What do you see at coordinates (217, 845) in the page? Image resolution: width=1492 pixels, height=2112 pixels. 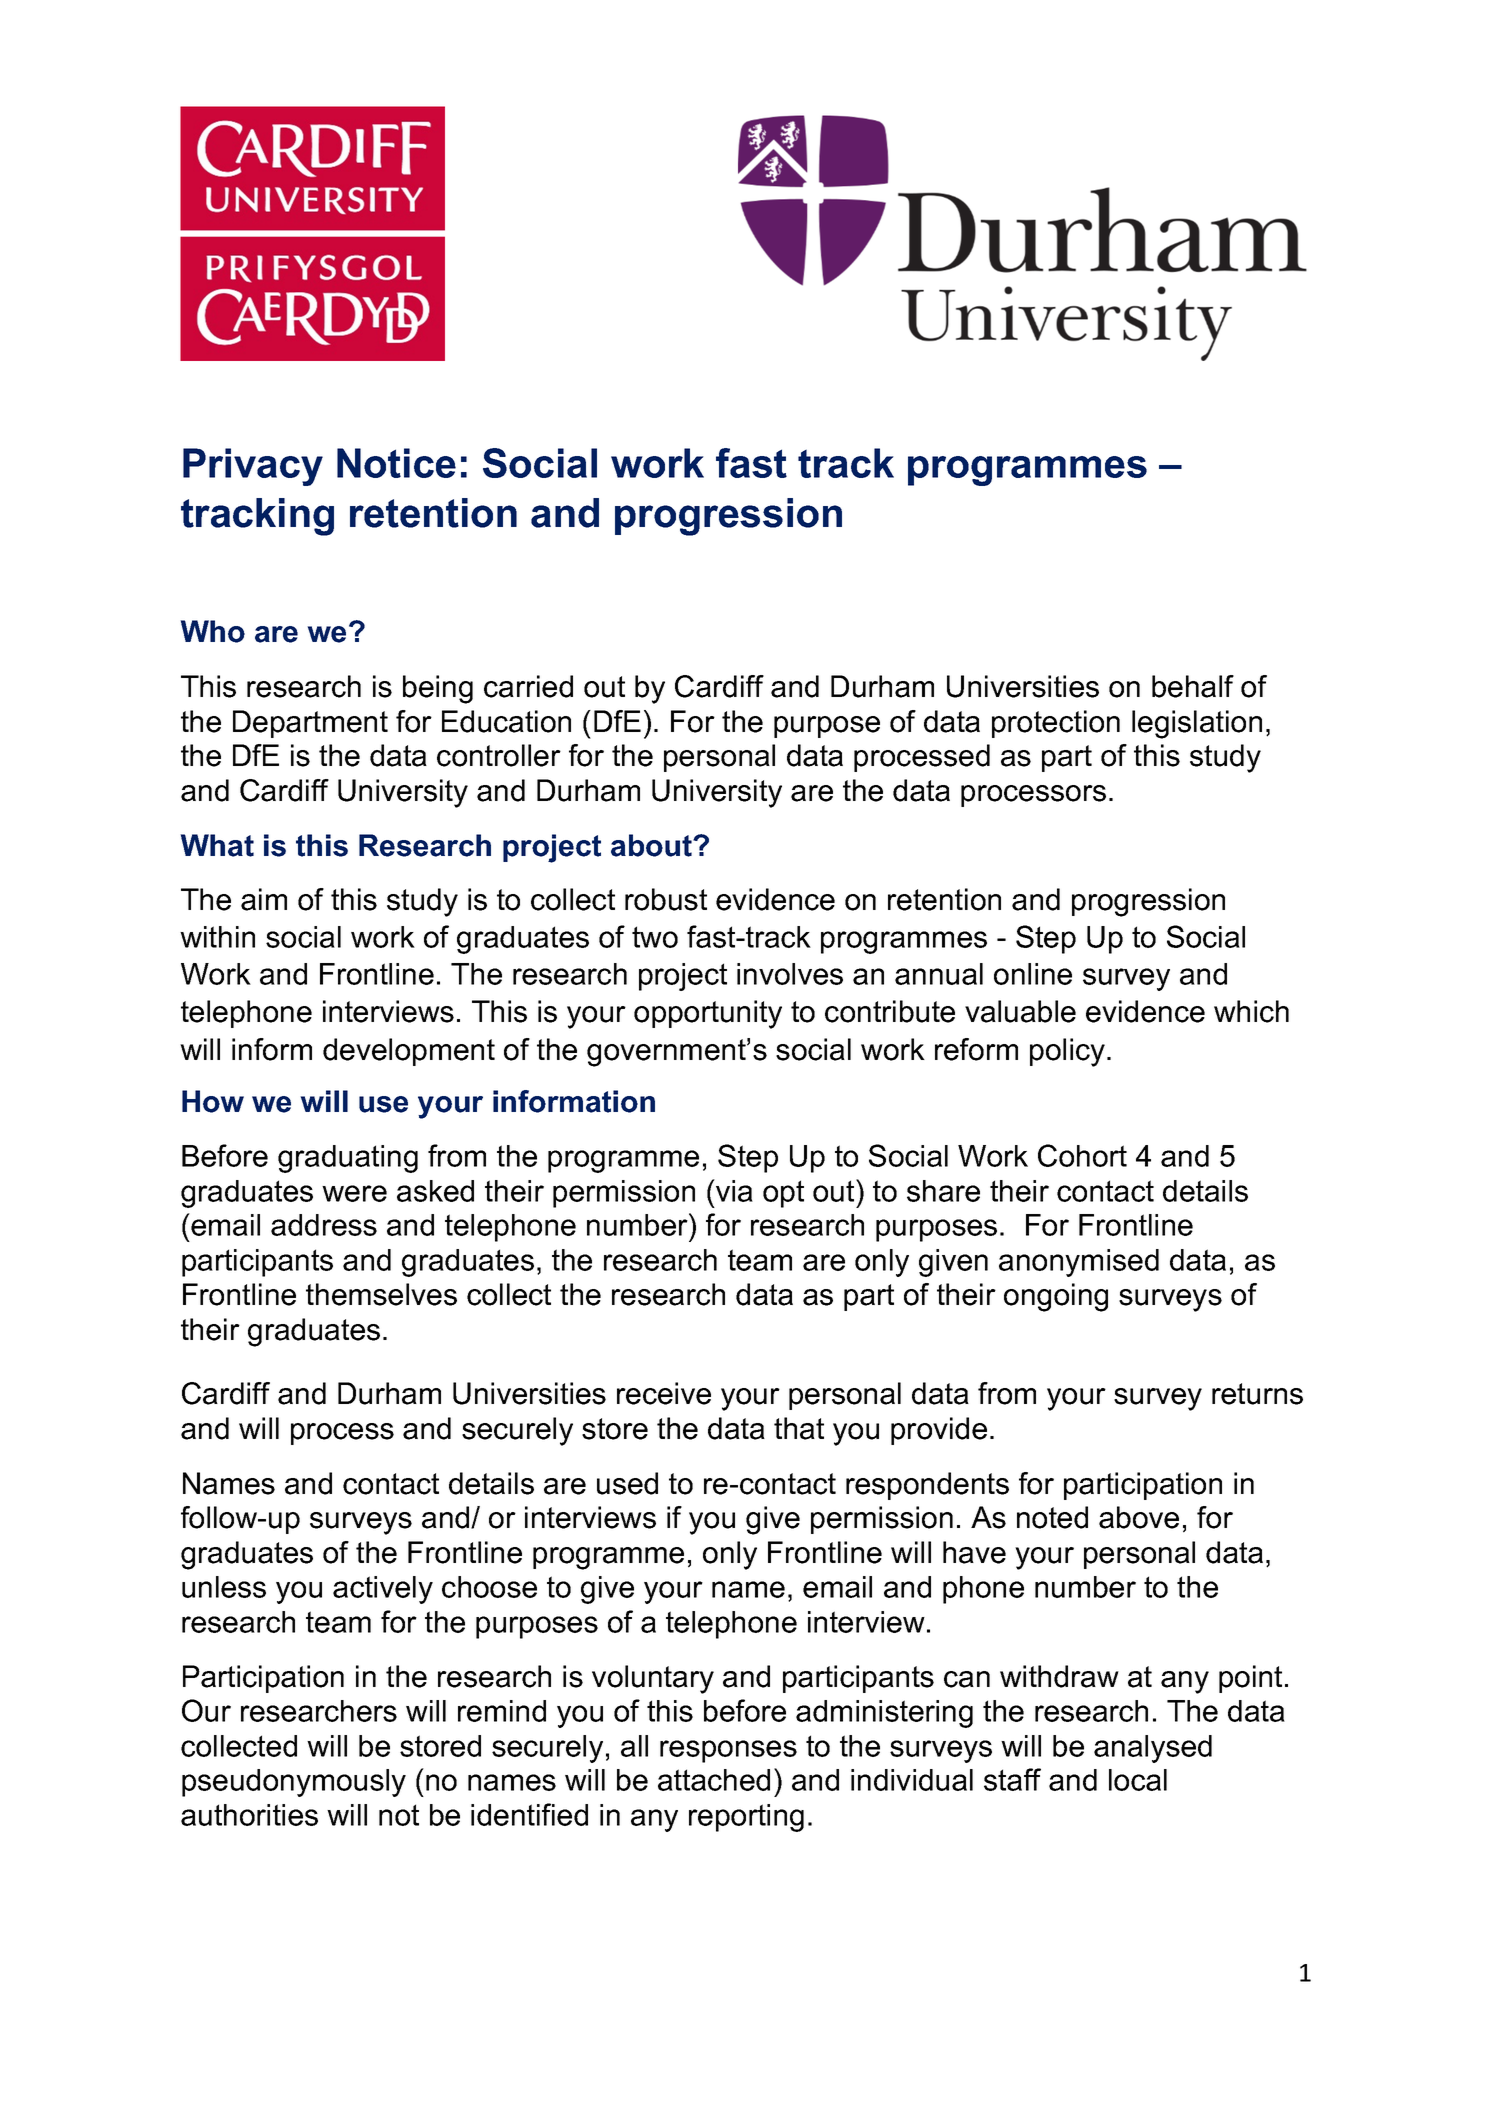 I see `What` at bounding box center [217, 845].
